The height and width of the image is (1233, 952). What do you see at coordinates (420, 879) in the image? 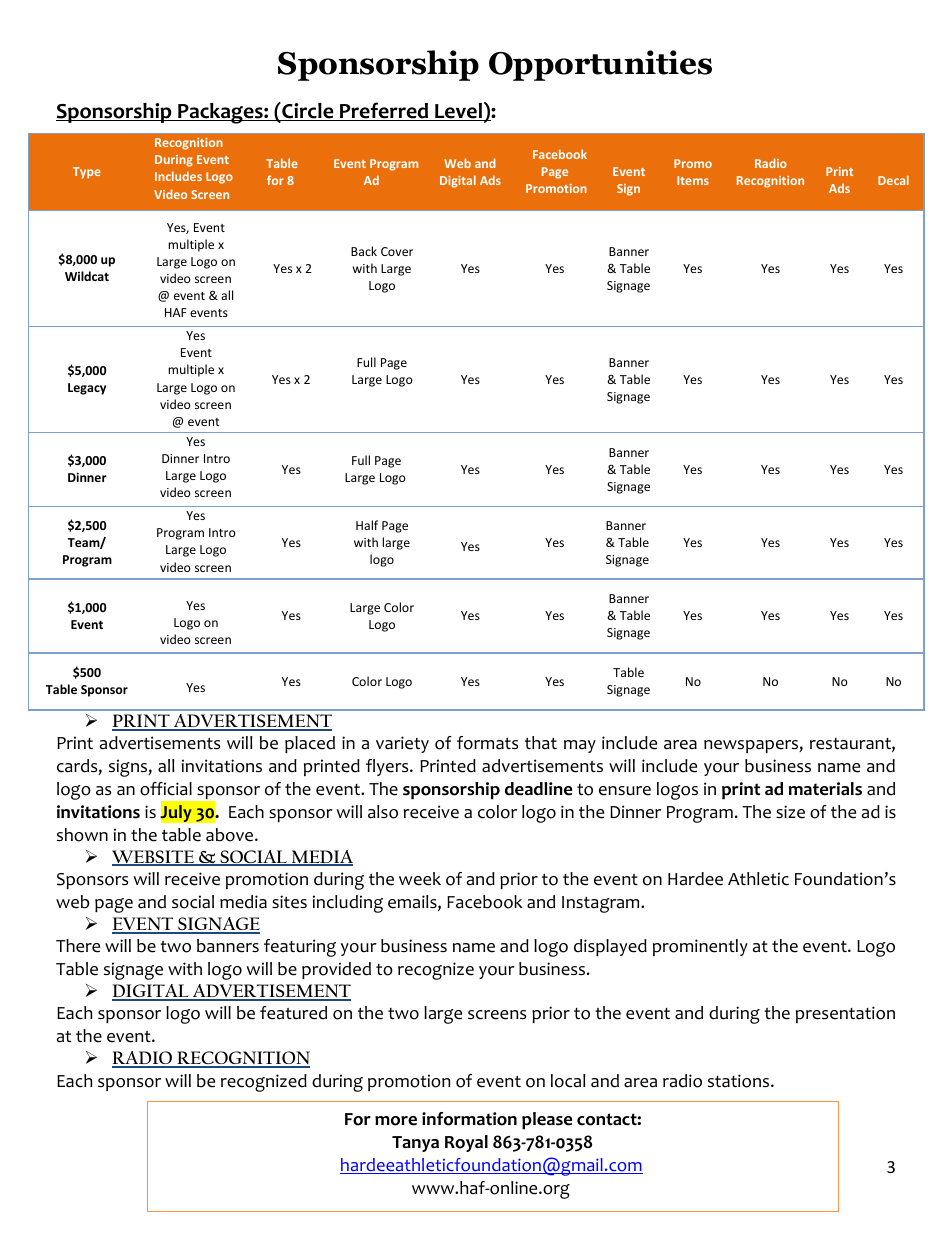
I see `week` at bounding box center [420, 879].
